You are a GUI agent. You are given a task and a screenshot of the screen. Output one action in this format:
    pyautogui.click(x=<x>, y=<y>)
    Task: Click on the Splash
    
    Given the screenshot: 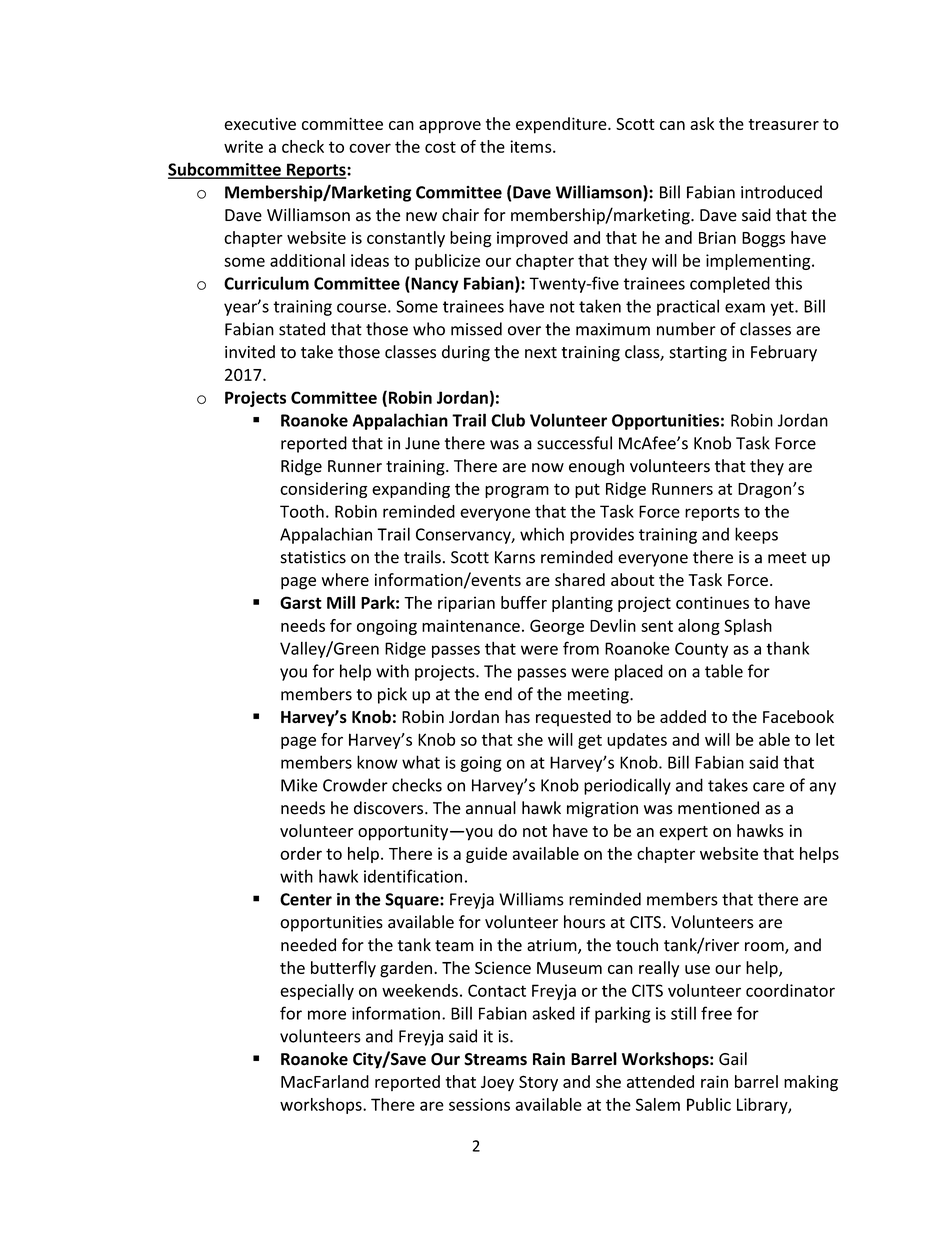 What is the action you would take?
    pyautogui.click(x=748, y=627)
